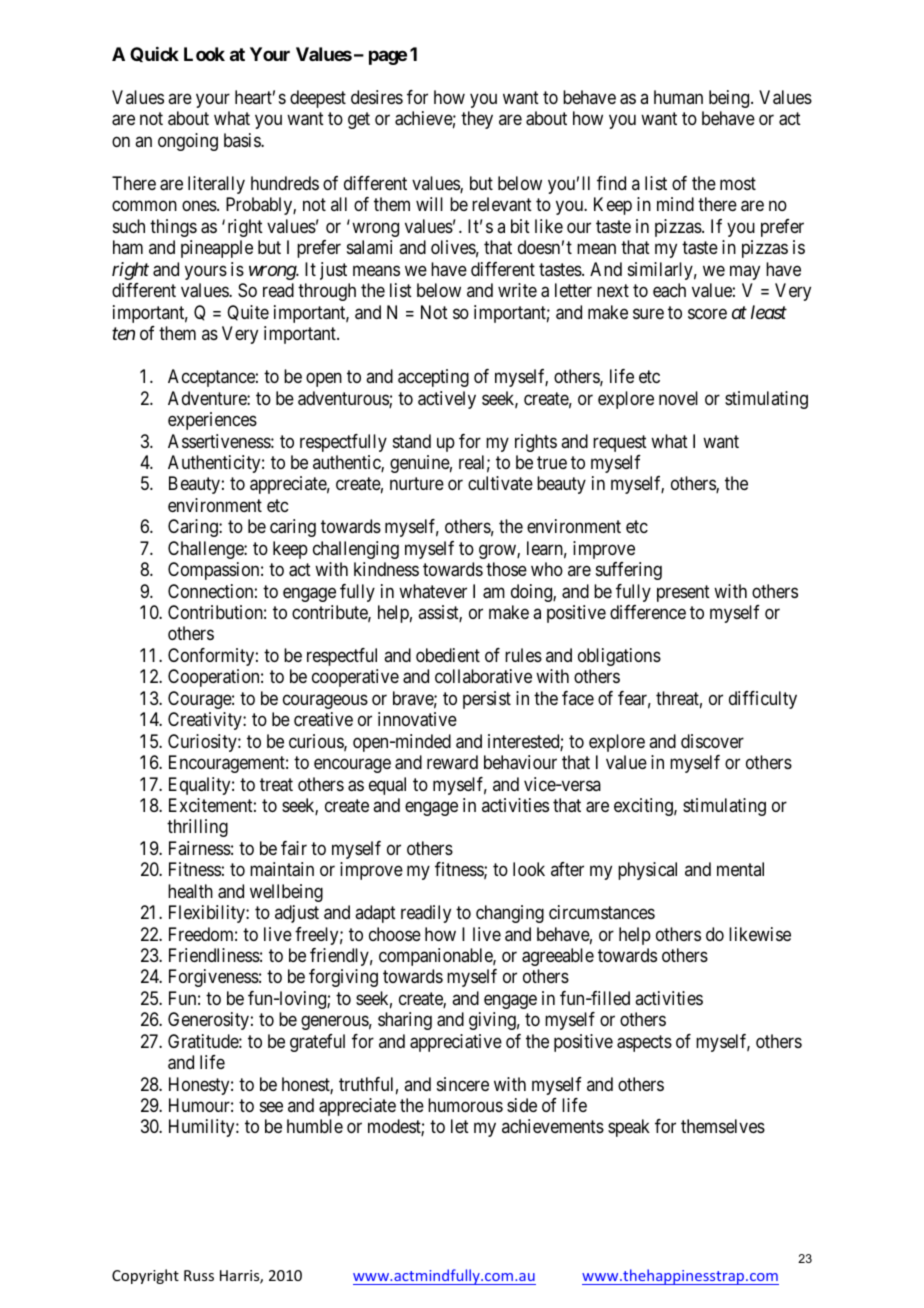  What do you see at coordinates (647, 871) in the page?
I see `physical` at bounding box center [647, 871].
